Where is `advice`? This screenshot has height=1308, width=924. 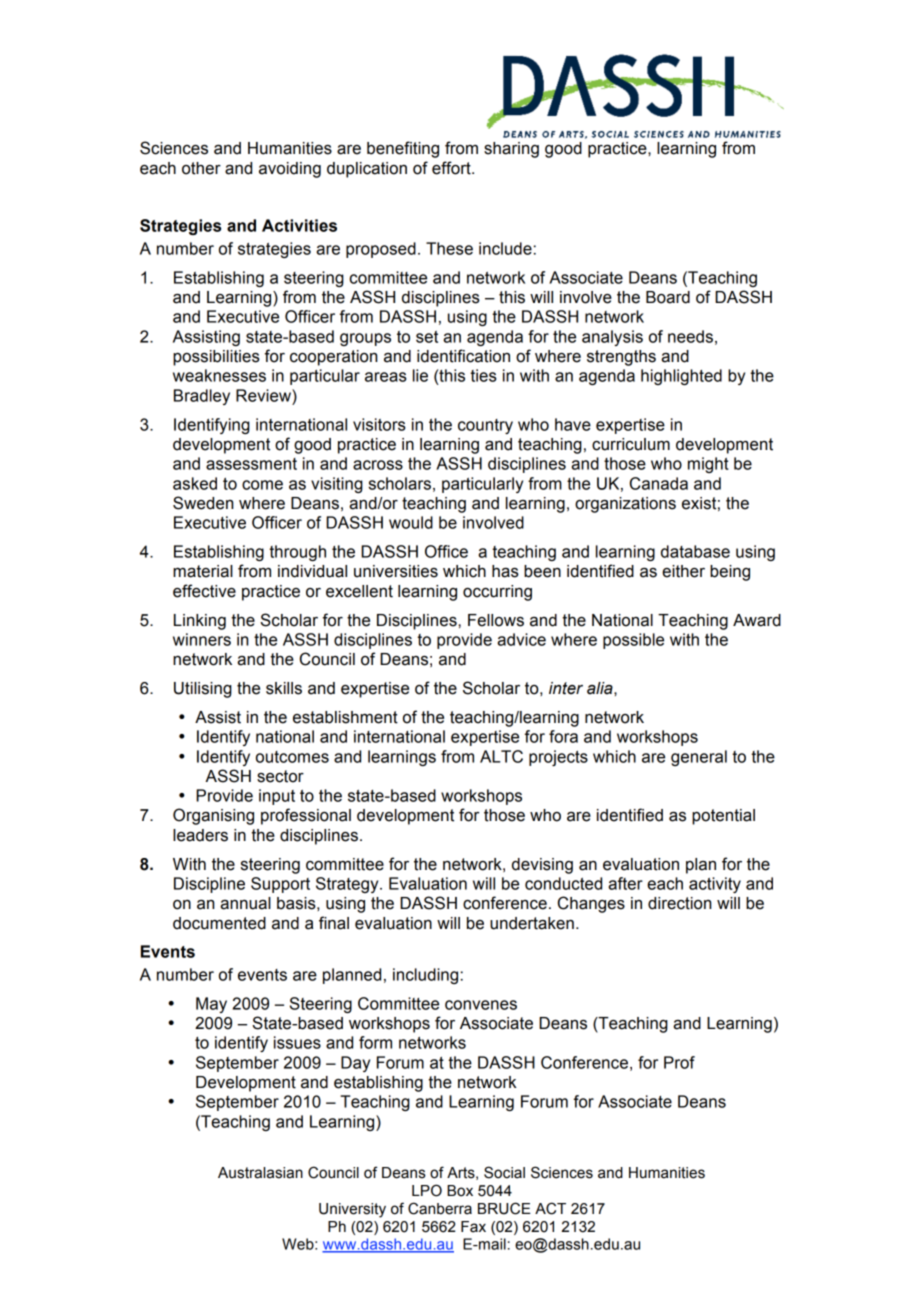
advice is located at coordinates (521, 639).
